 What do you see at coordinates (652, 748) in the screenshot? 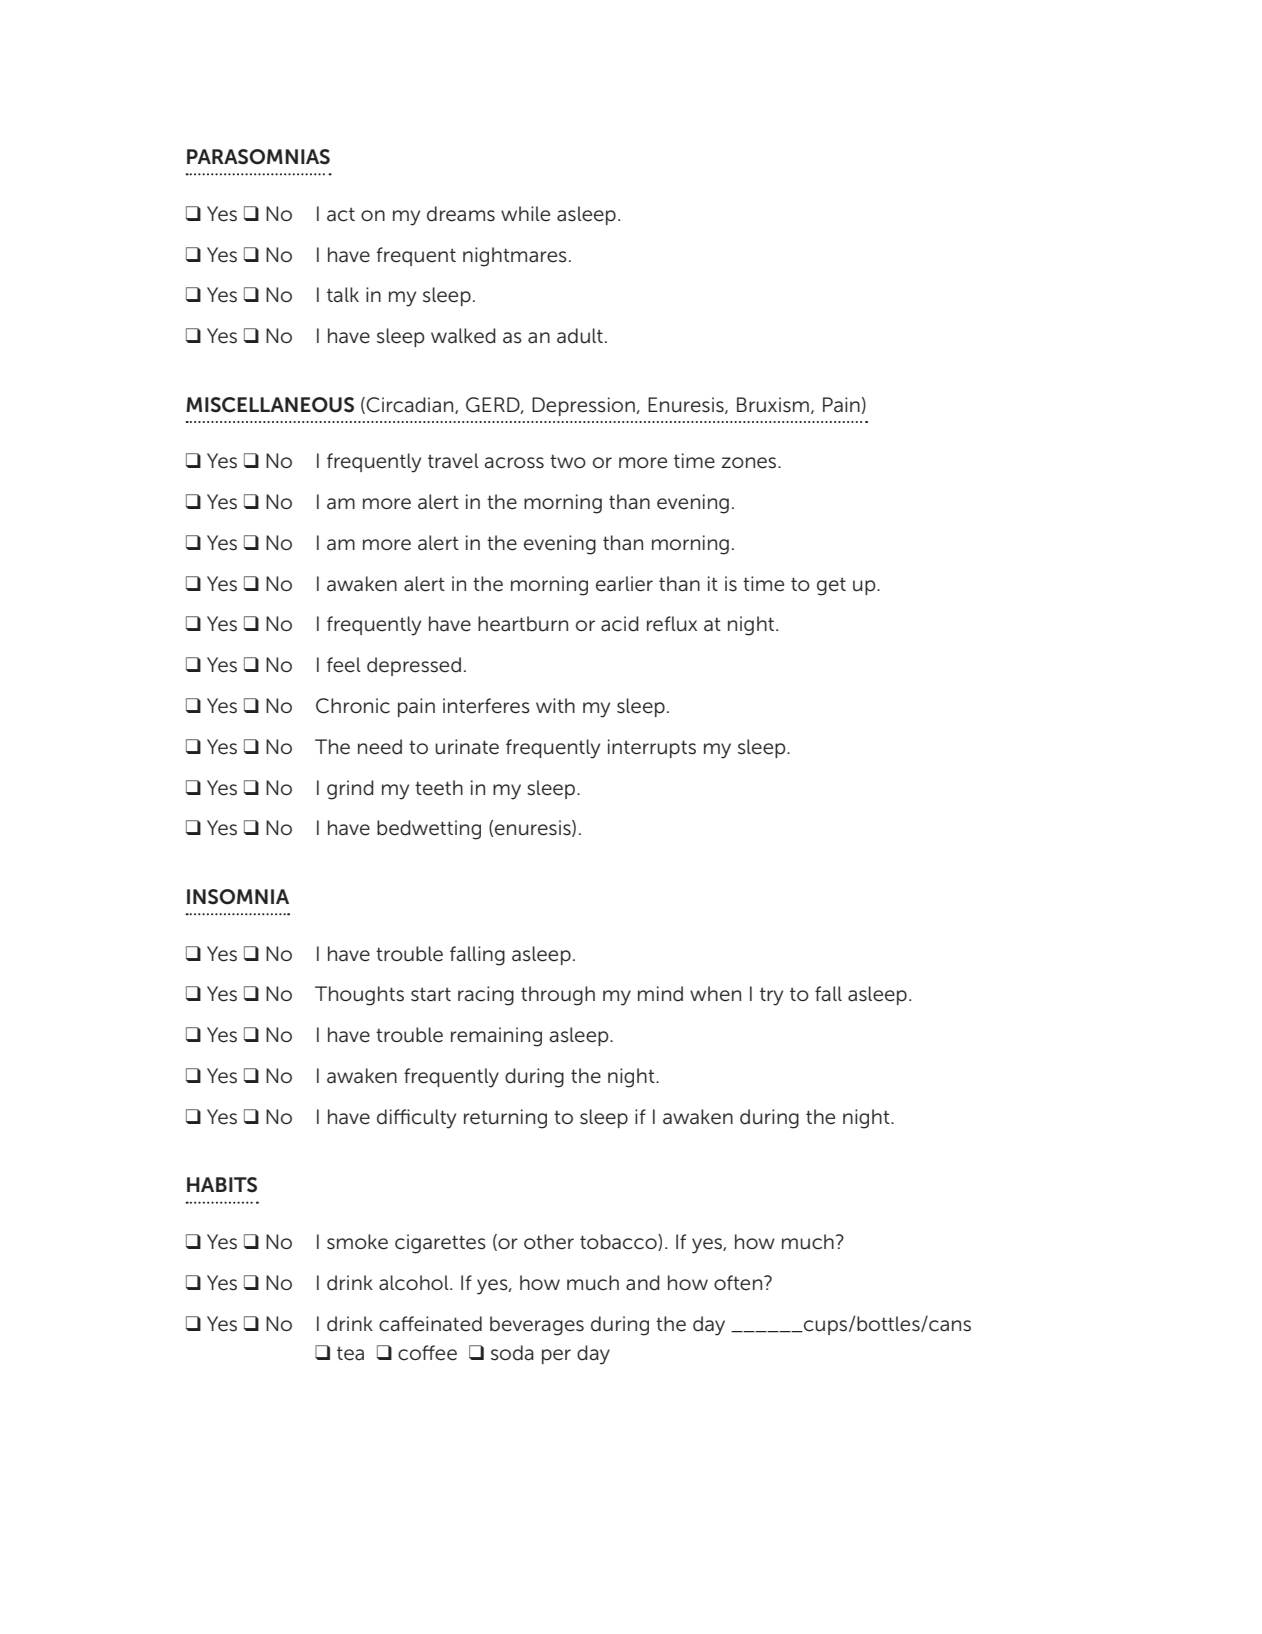
I see `interrupts` at bounding box center [652, 748].
